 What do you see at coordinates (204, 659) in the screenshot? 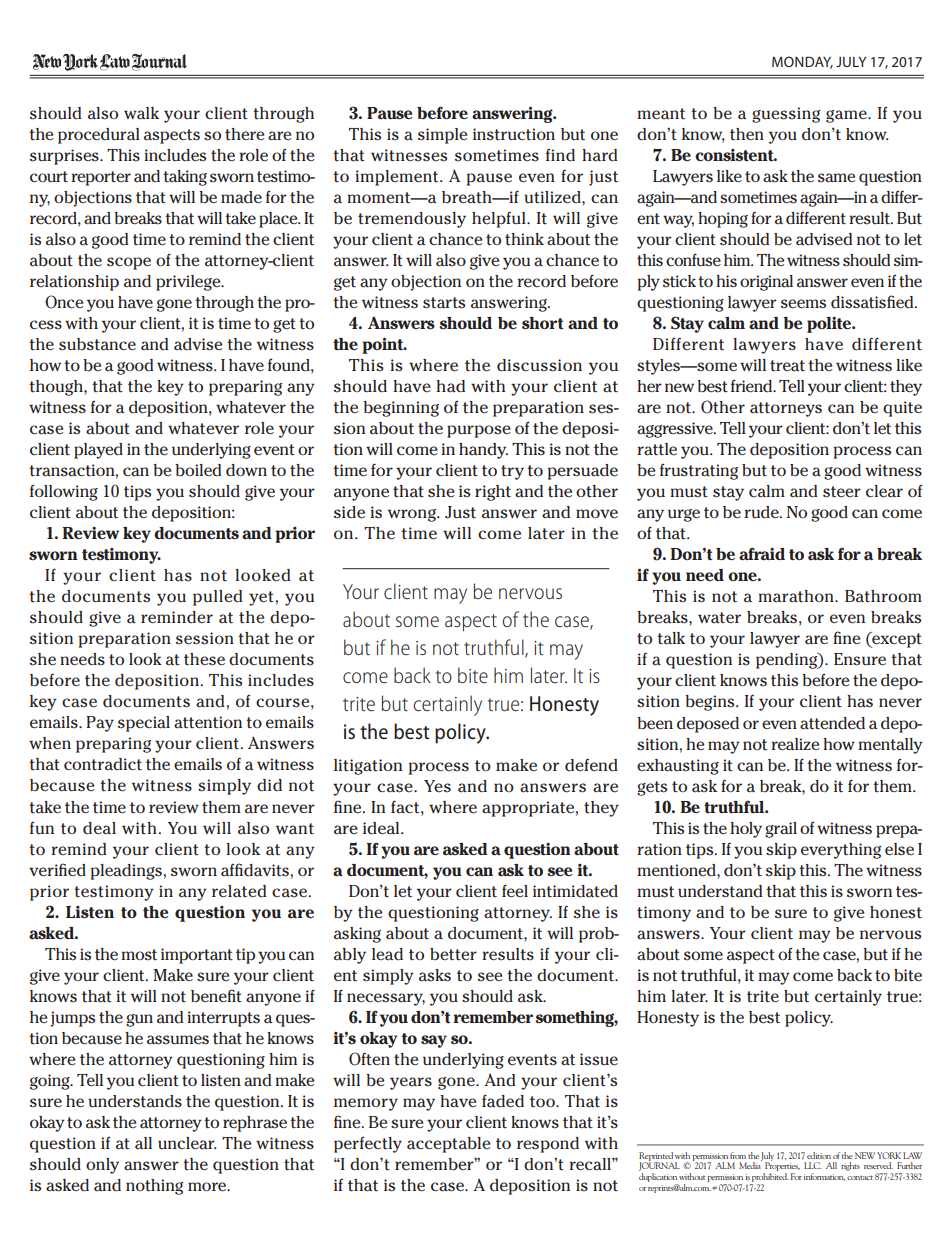
I see `these` at bounding box center [204, 659].
